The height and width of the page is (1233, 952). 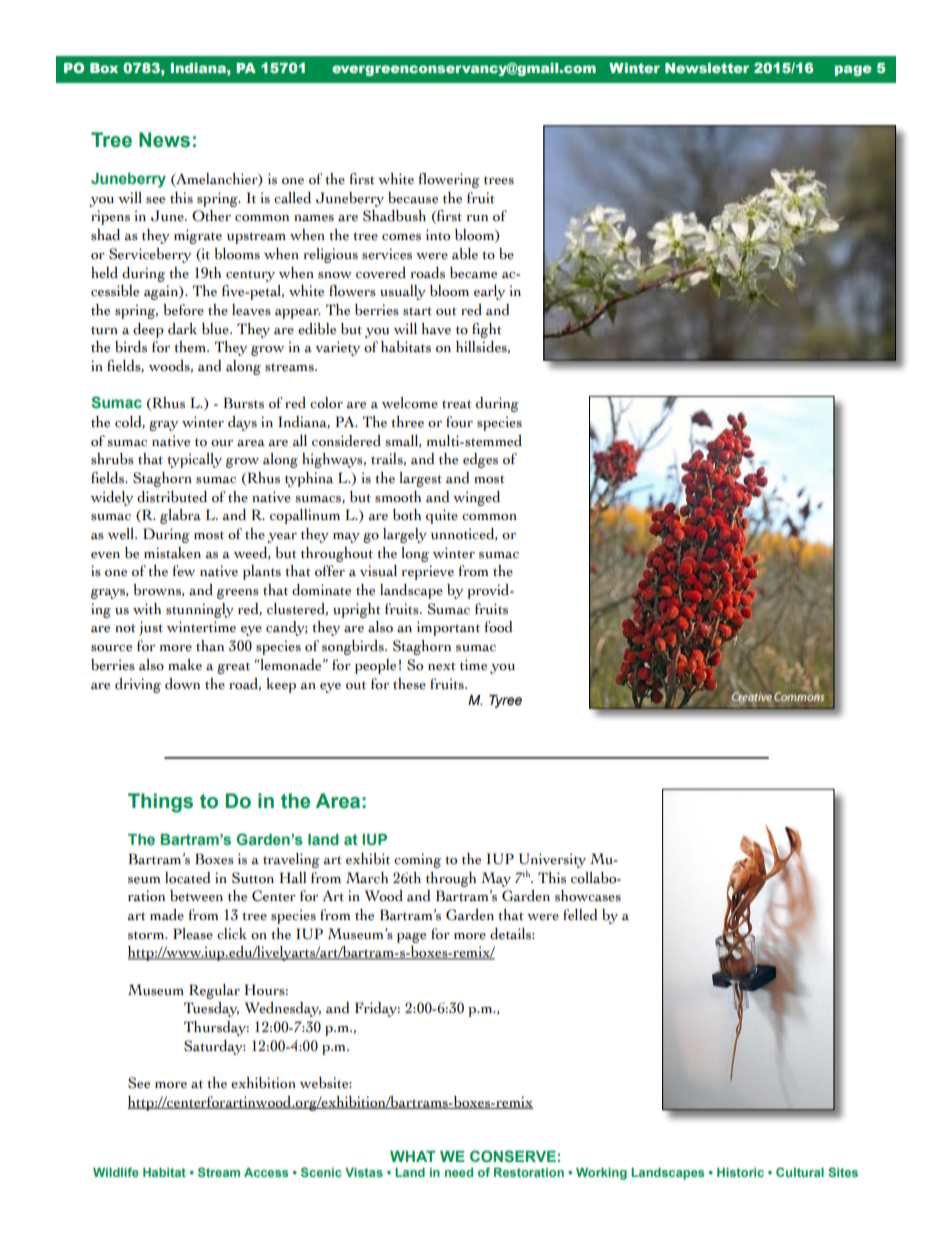 What do you see at coordinates (476, 498) in the page?
I see `winged` at bounding box center [476, 498].
